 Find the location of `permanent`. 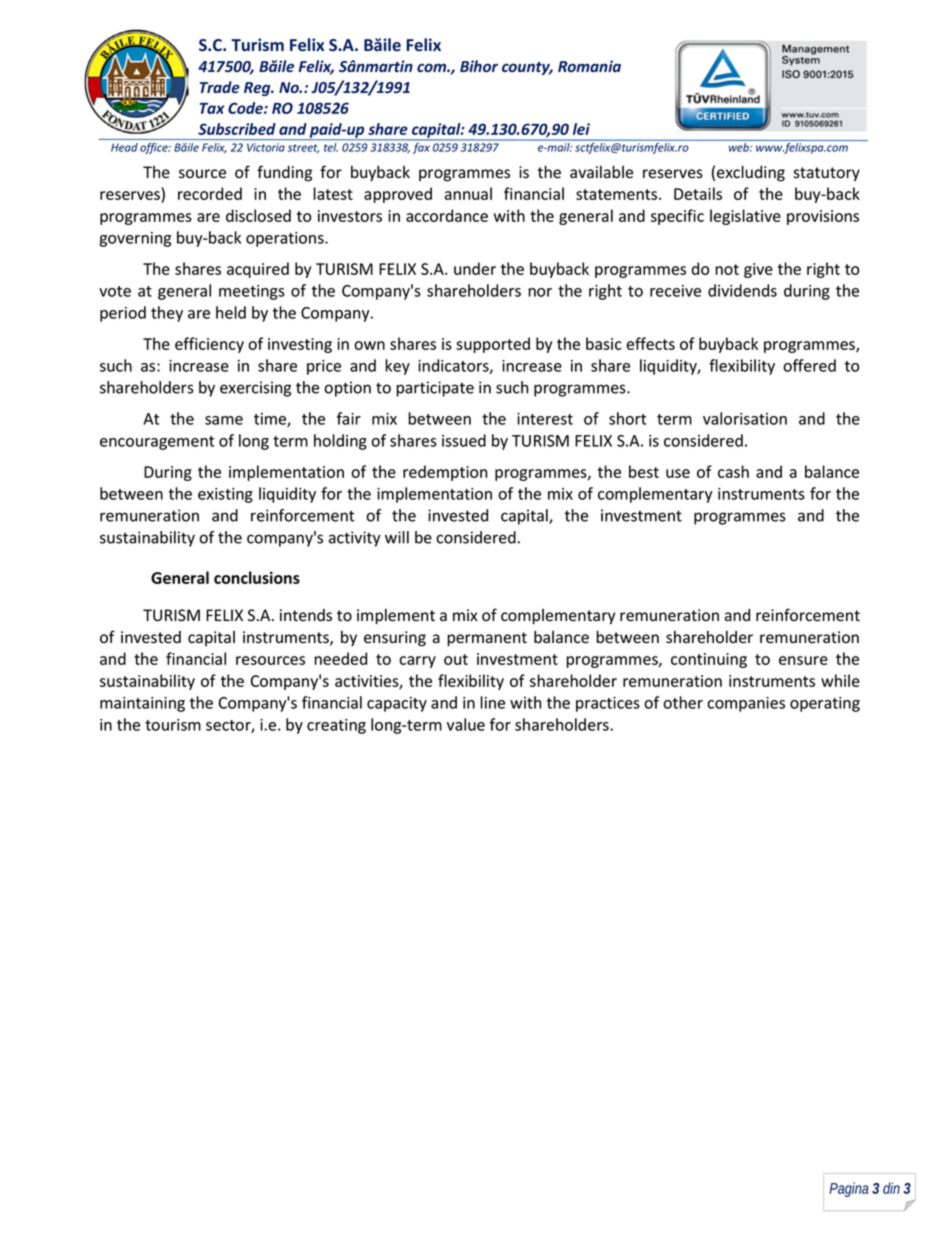

permanent is located at coordinates (487, 639).
